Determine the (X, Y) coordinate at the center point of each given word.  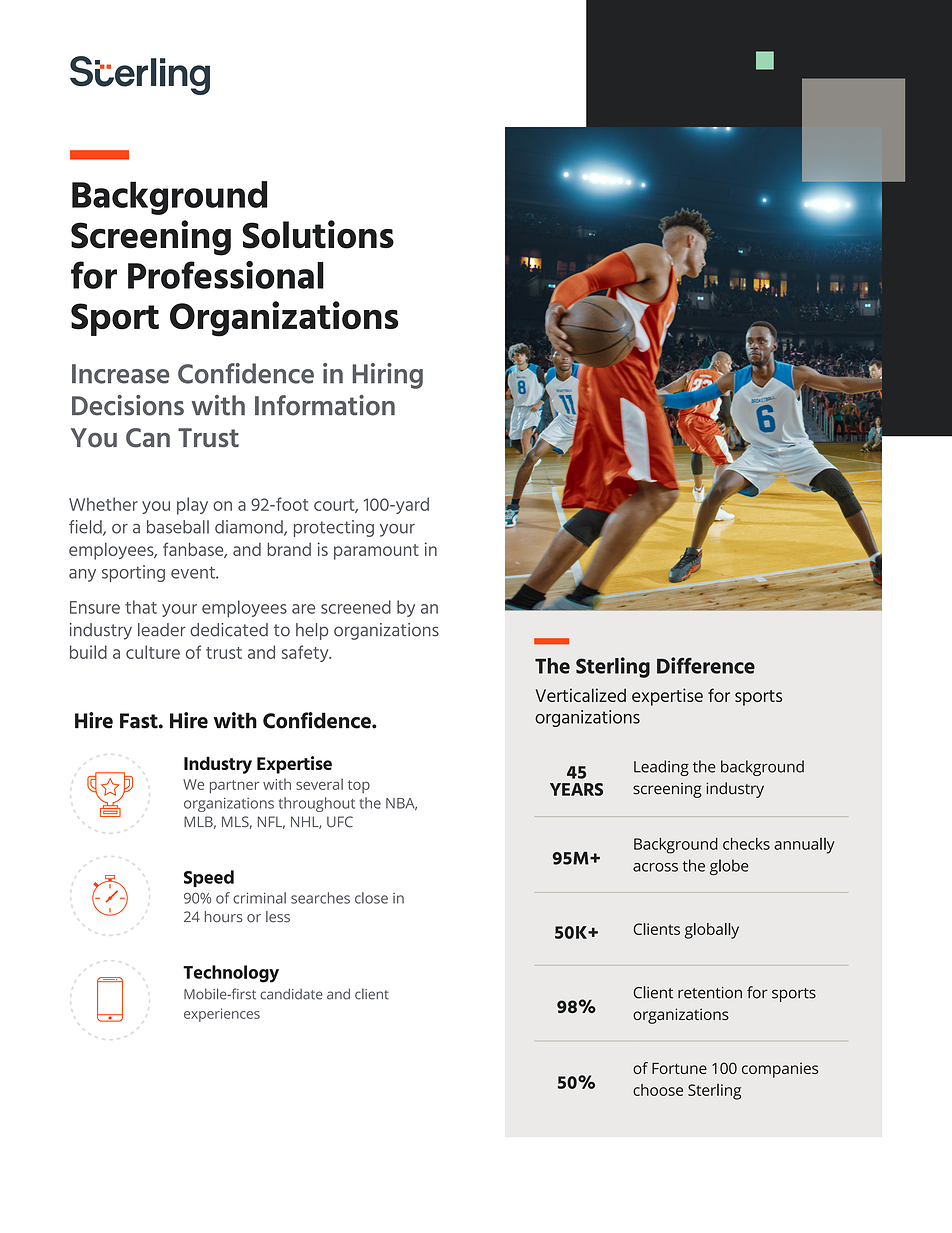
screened (356, 607)
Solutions (318, 234)
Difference (706, 665)
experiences (222, 1015)
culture (153, 652)
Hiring (388, 376)
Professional (226, 275)
